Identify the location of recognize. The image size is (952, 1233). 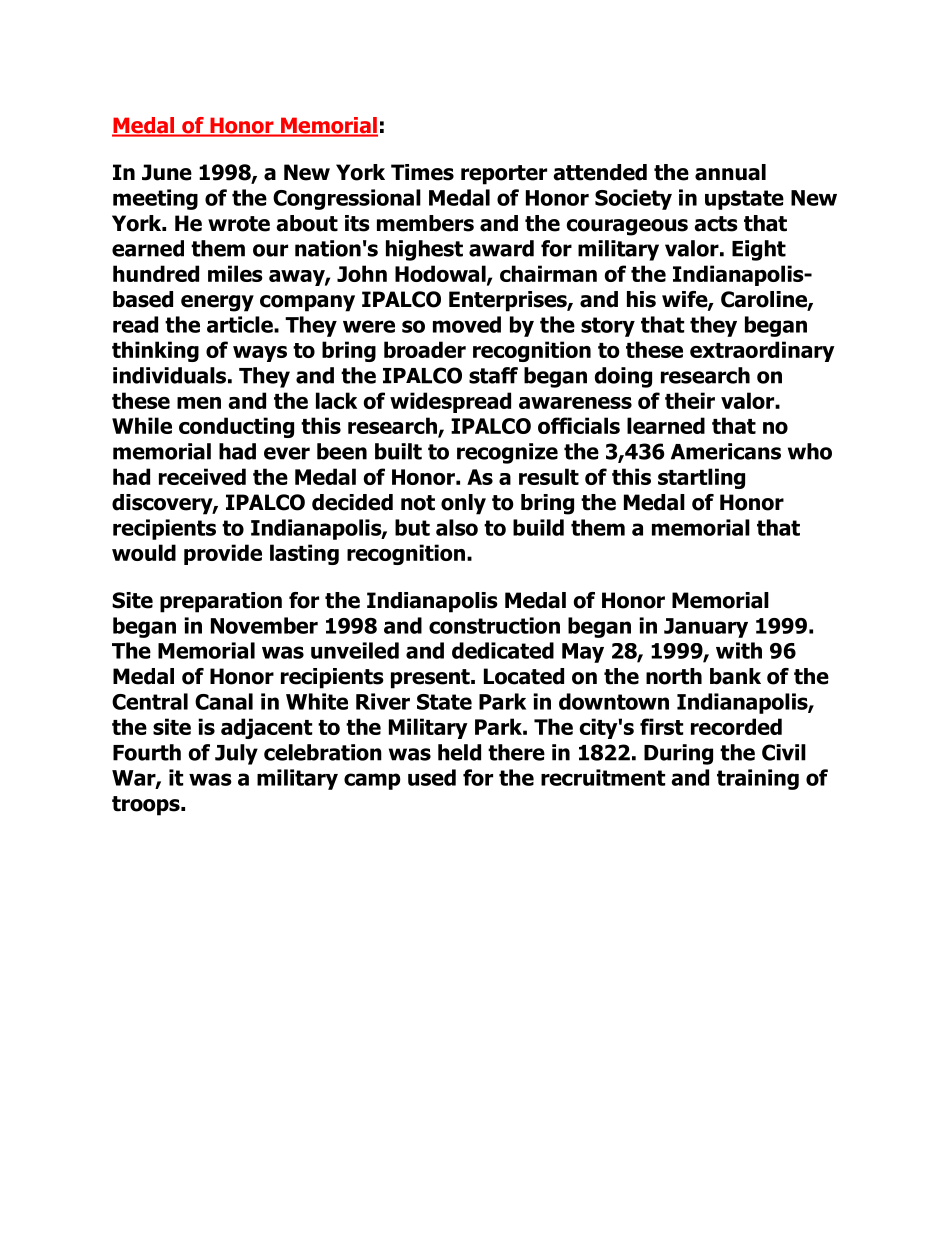
(507, 453).
